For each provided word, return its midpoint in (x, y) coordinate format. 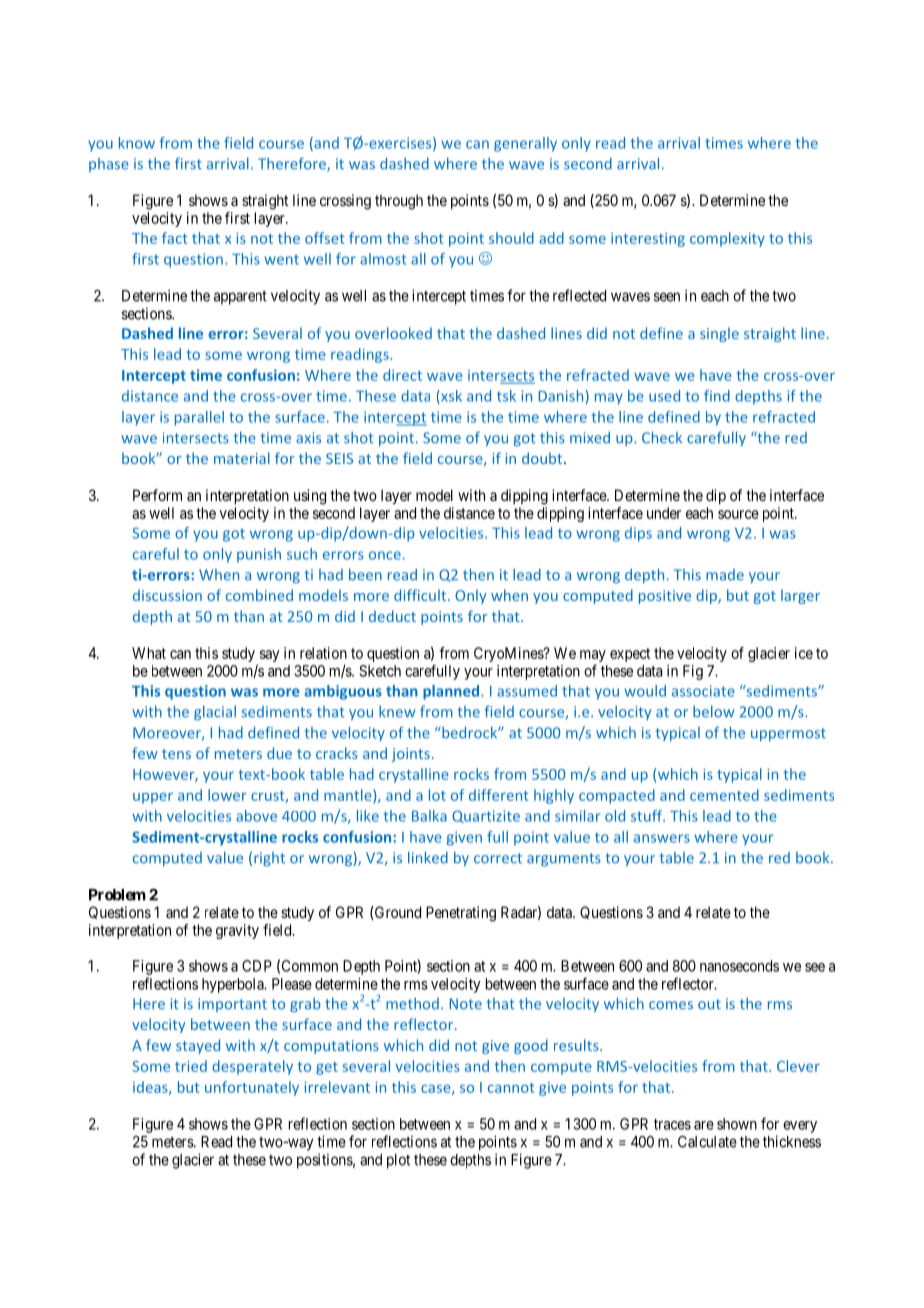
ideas (151, 1088)
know (137, 143)
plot (398, 1161)
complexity (727, 239)
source (738, 514)
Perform (157, 495)
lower (227, 795)
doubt (543, 458)
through (399, 202)
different (499, 795)
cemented (724, 795)
